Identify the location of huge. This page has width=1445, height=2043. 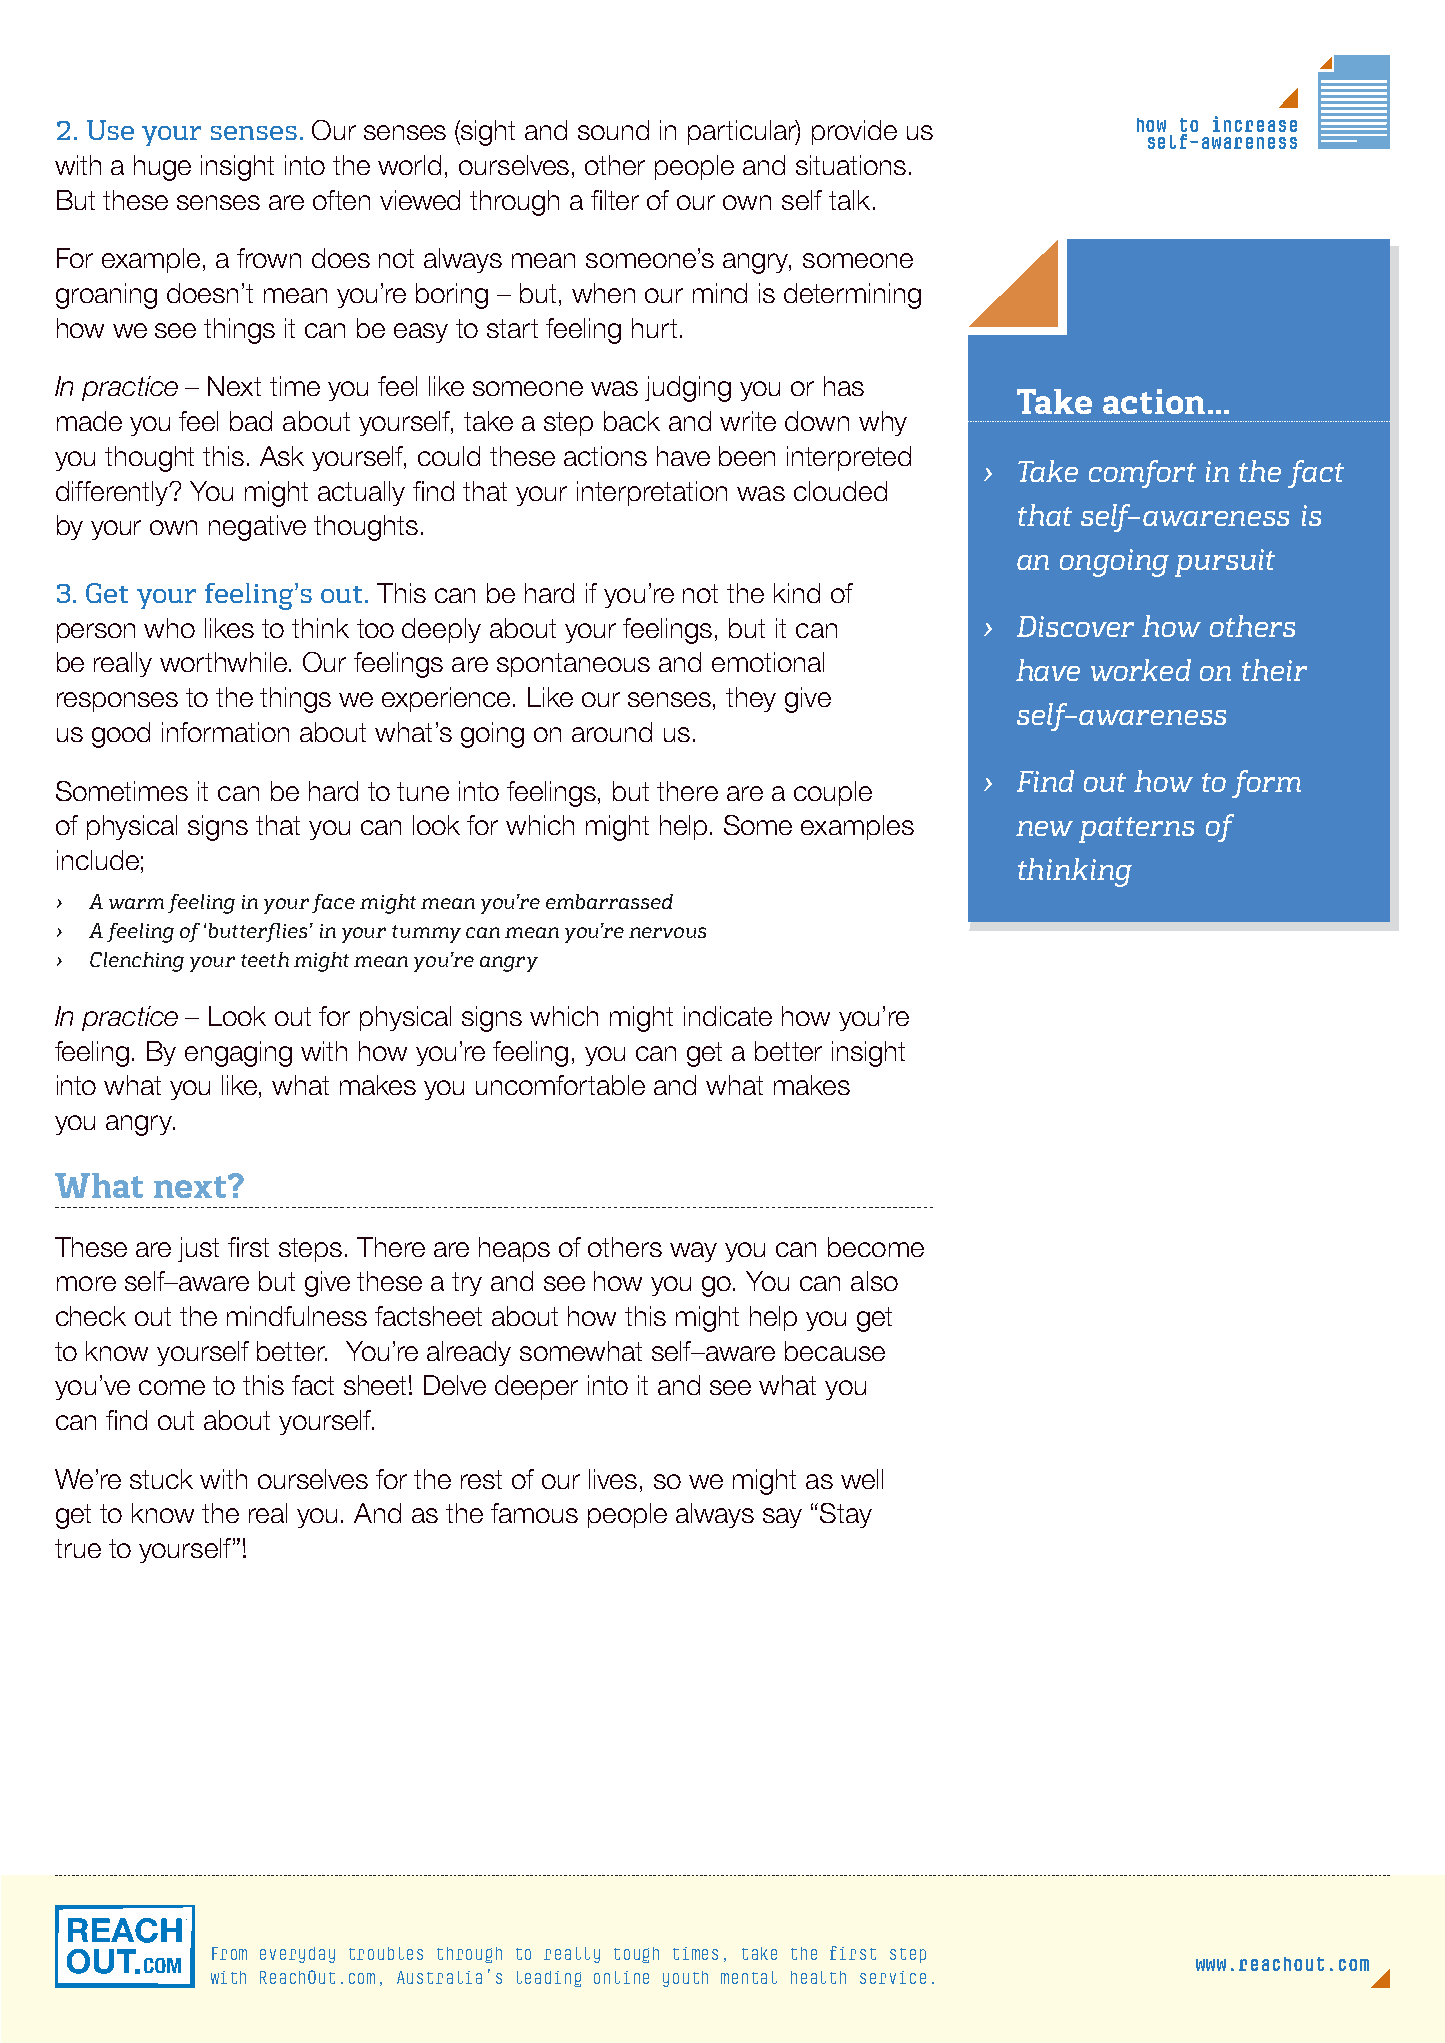
(162, 168).
